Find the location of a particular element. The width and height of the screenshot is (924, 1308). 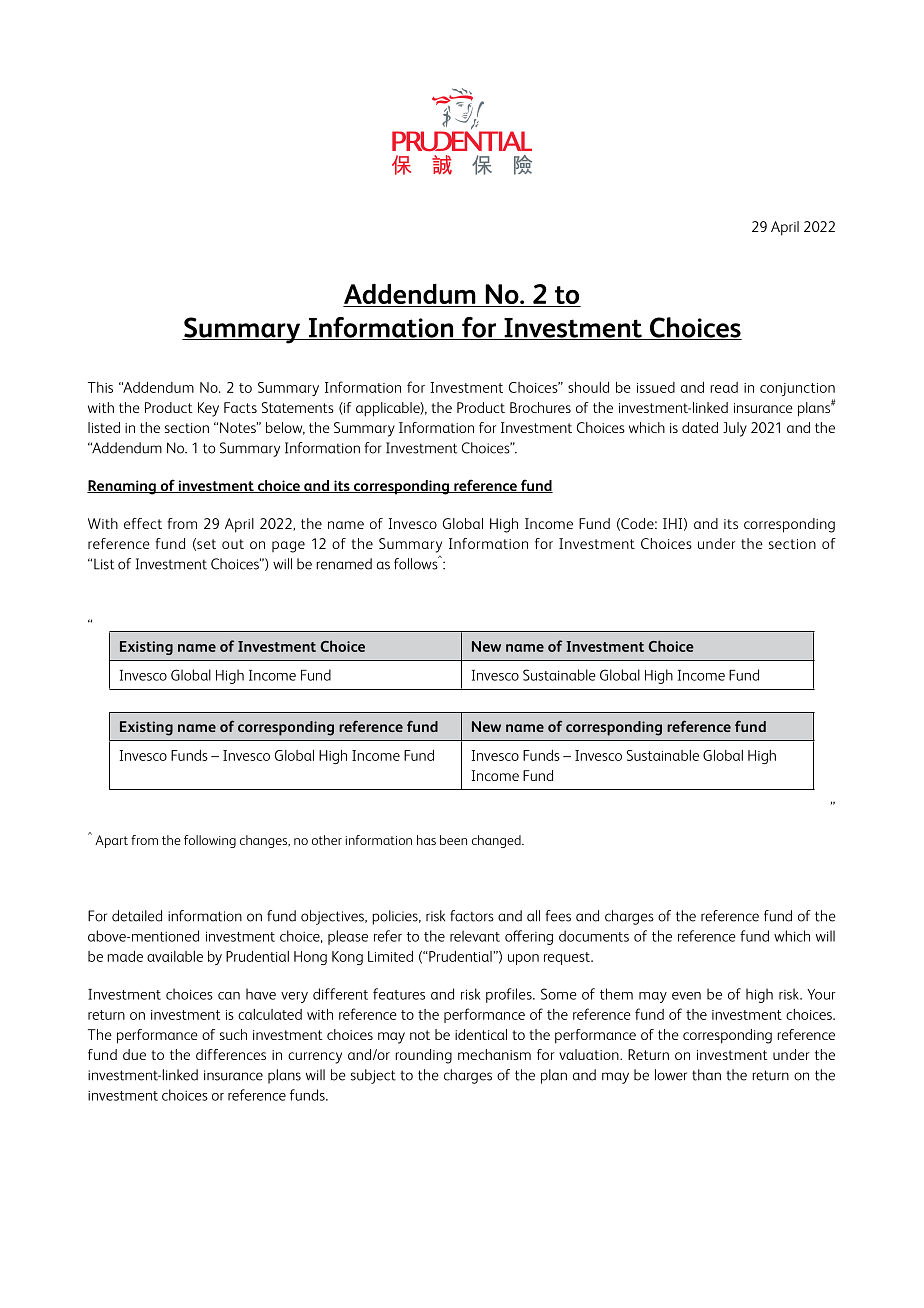

changed is located at coordinates (497, 841).
